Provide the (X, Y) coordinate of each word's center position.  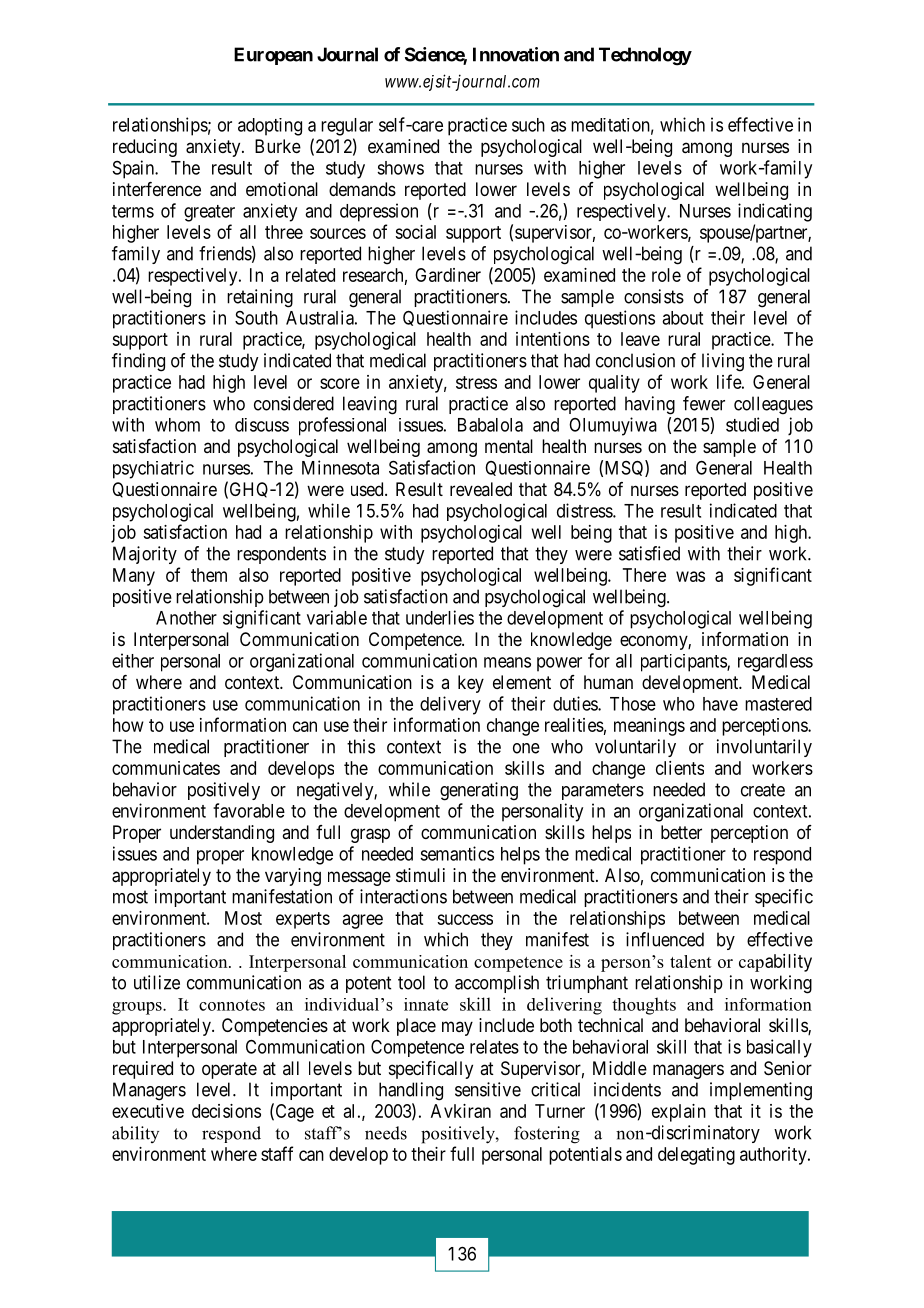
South (256, 318)
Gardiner (448, 275)
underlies (440, 617)
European (273, 56)
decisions (226, 1111)
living (723, 362)
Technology (645, 56)
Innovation (516, 54)
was (690, 576)
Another (186, 618)
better (681, 832)
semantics (457, 853)
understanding (222, 834)
